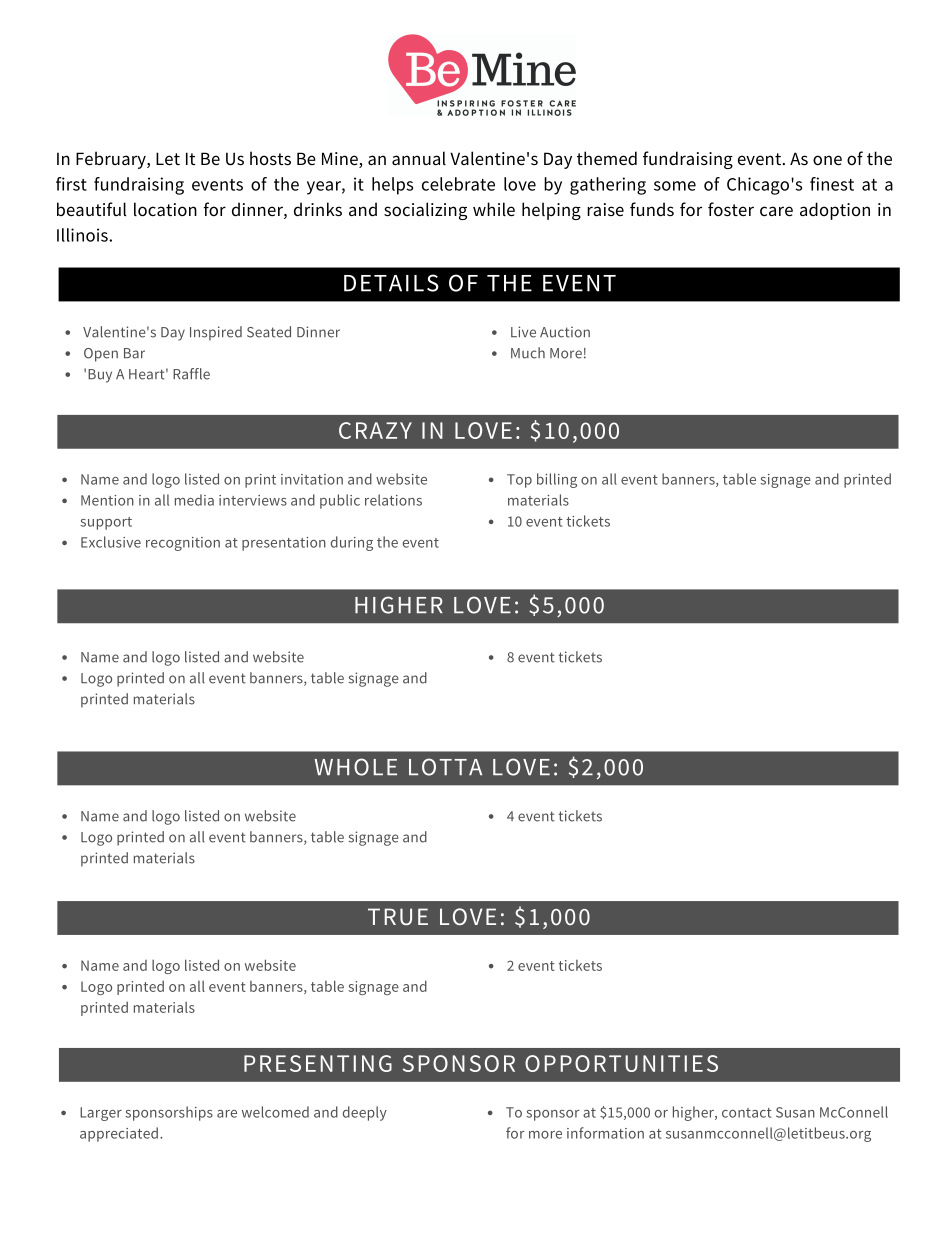 The image size is (952, 1233). What do you see at coordinates (119, 1134) in the page?
I see `appreciated` at bounding box center [119, 1134].
